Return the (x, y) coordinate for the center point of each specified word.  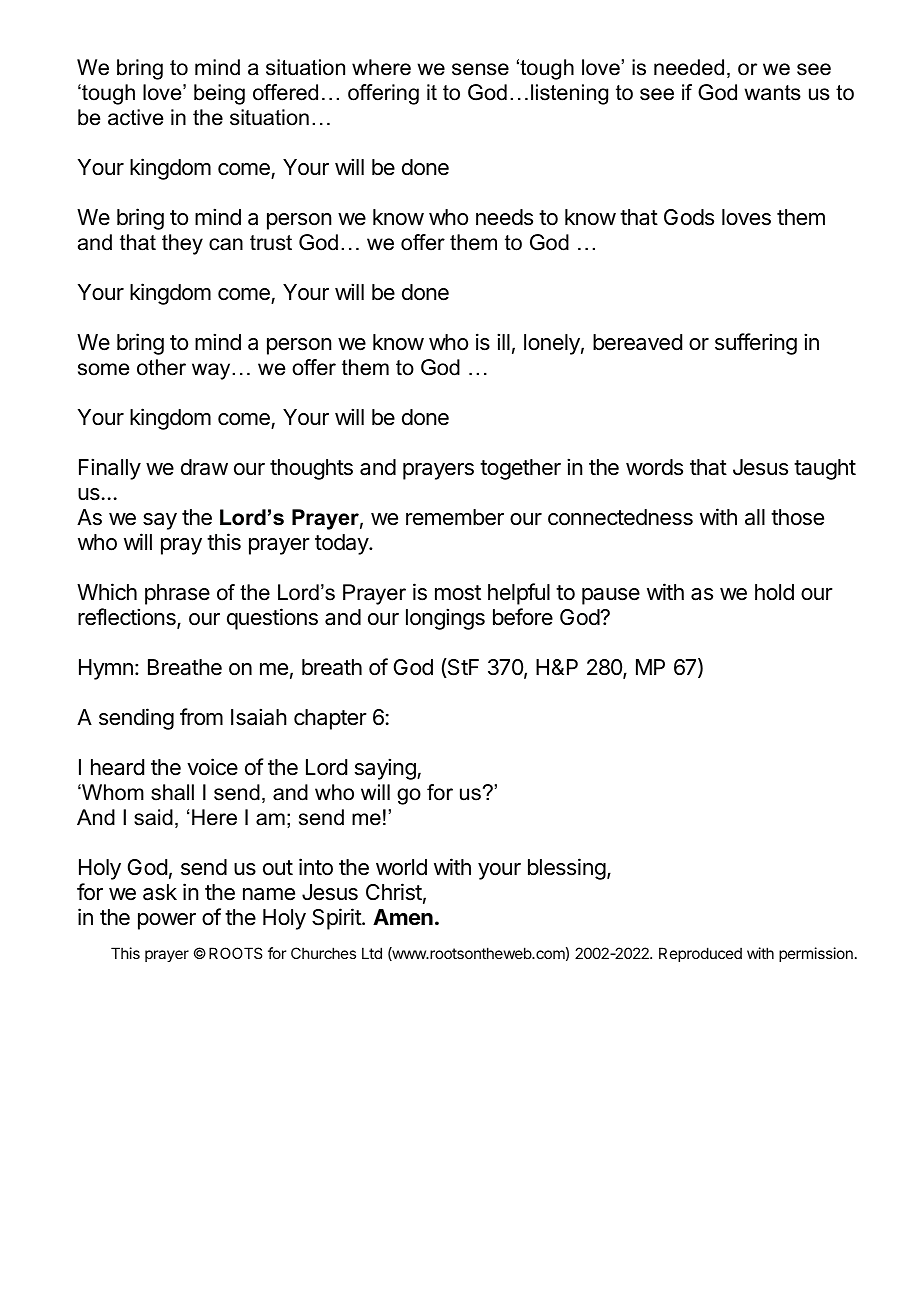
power (167, 921)
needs (504, 217)
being (219, 94)
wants (773, 93)
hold (774, 592)
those (797, 517)
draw (204, 467)
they (182, 244)
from (201, 717)
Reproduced (700, 954)
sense (480, 69)
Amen (403, 917)
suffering (756, 344)
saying (386, 769)
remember (455, 517)
